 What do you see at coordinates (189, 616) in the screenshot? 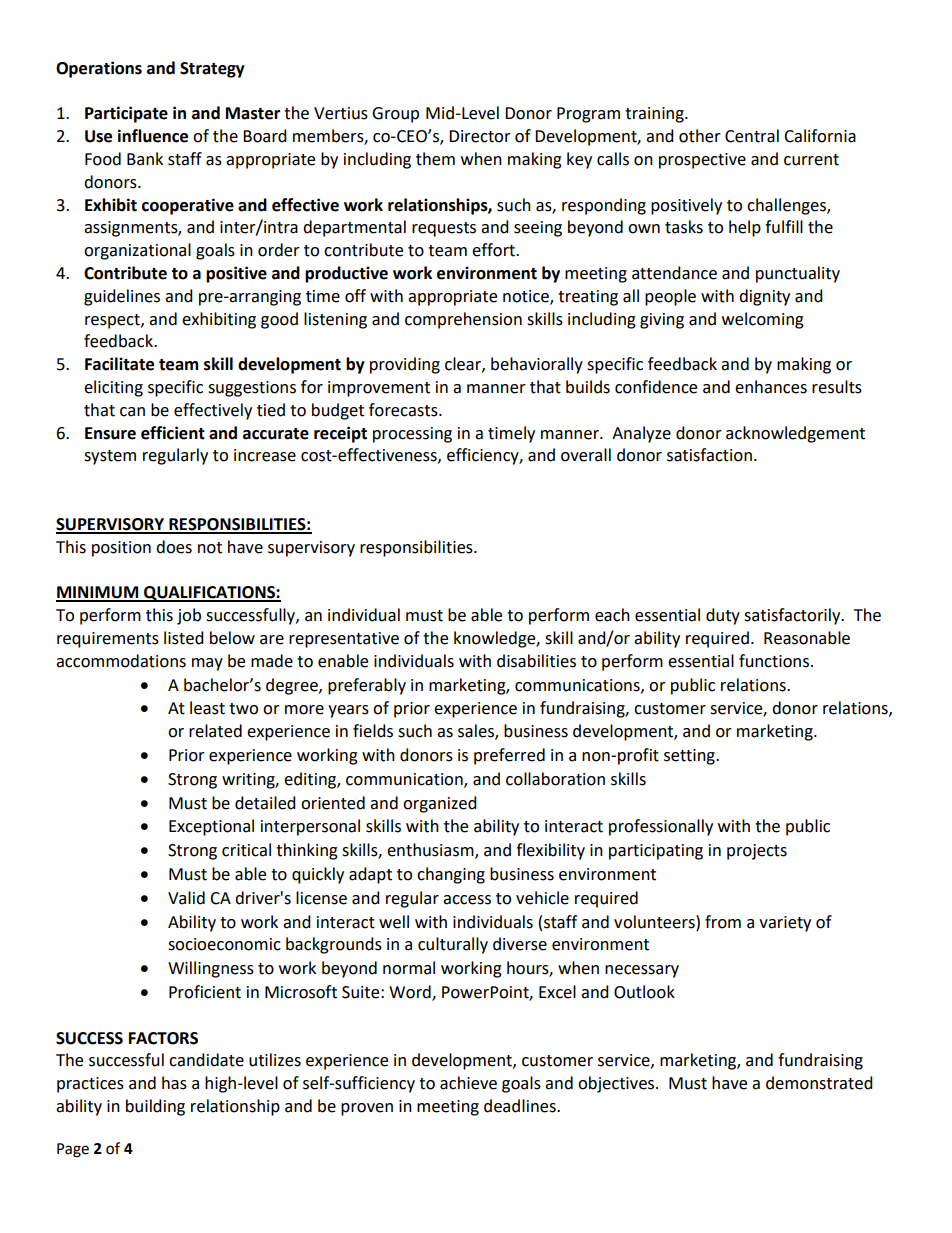
I see `job` at bounding box center [189, 616].
